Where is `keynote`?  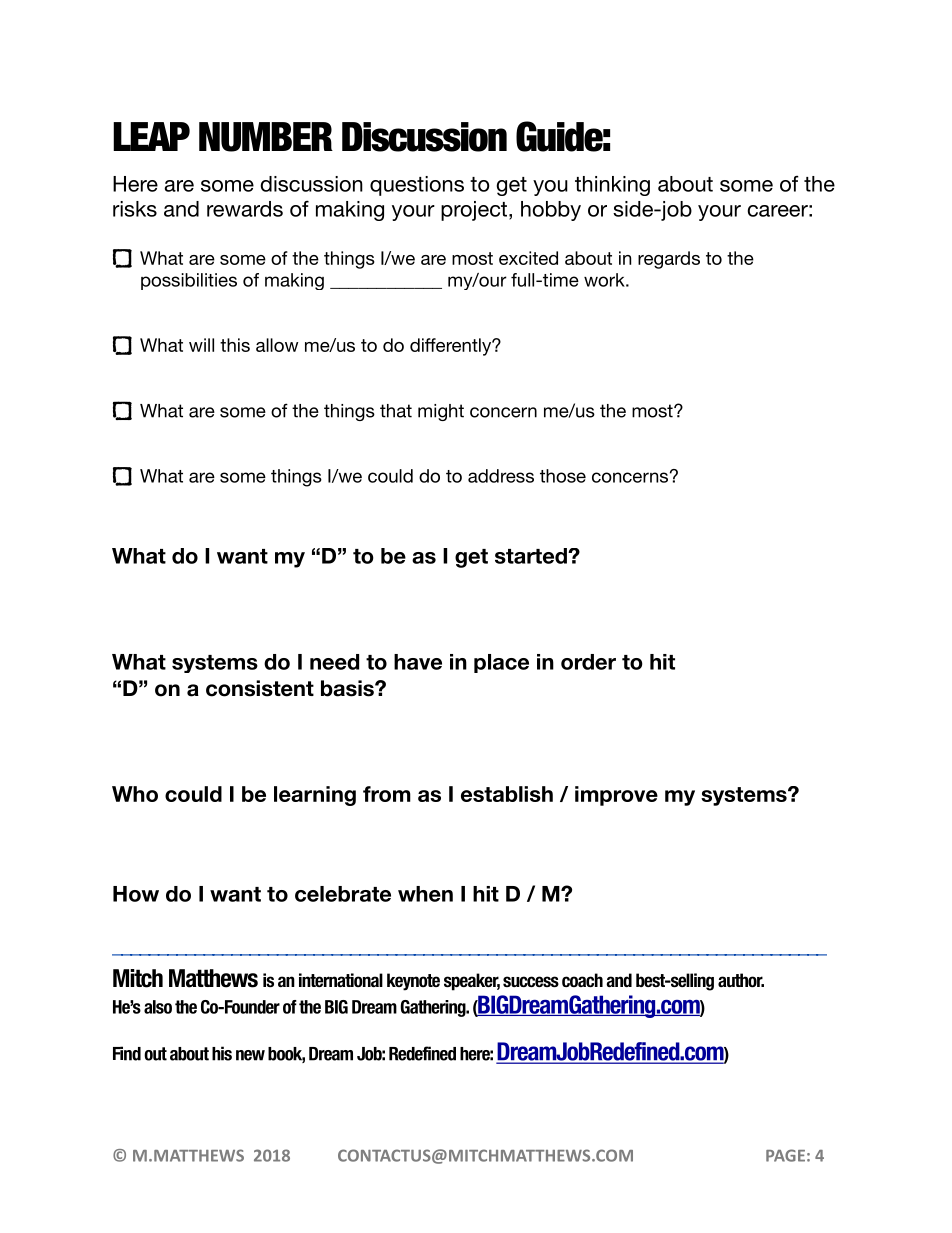 keynote is located at coordinates (413, 982).
